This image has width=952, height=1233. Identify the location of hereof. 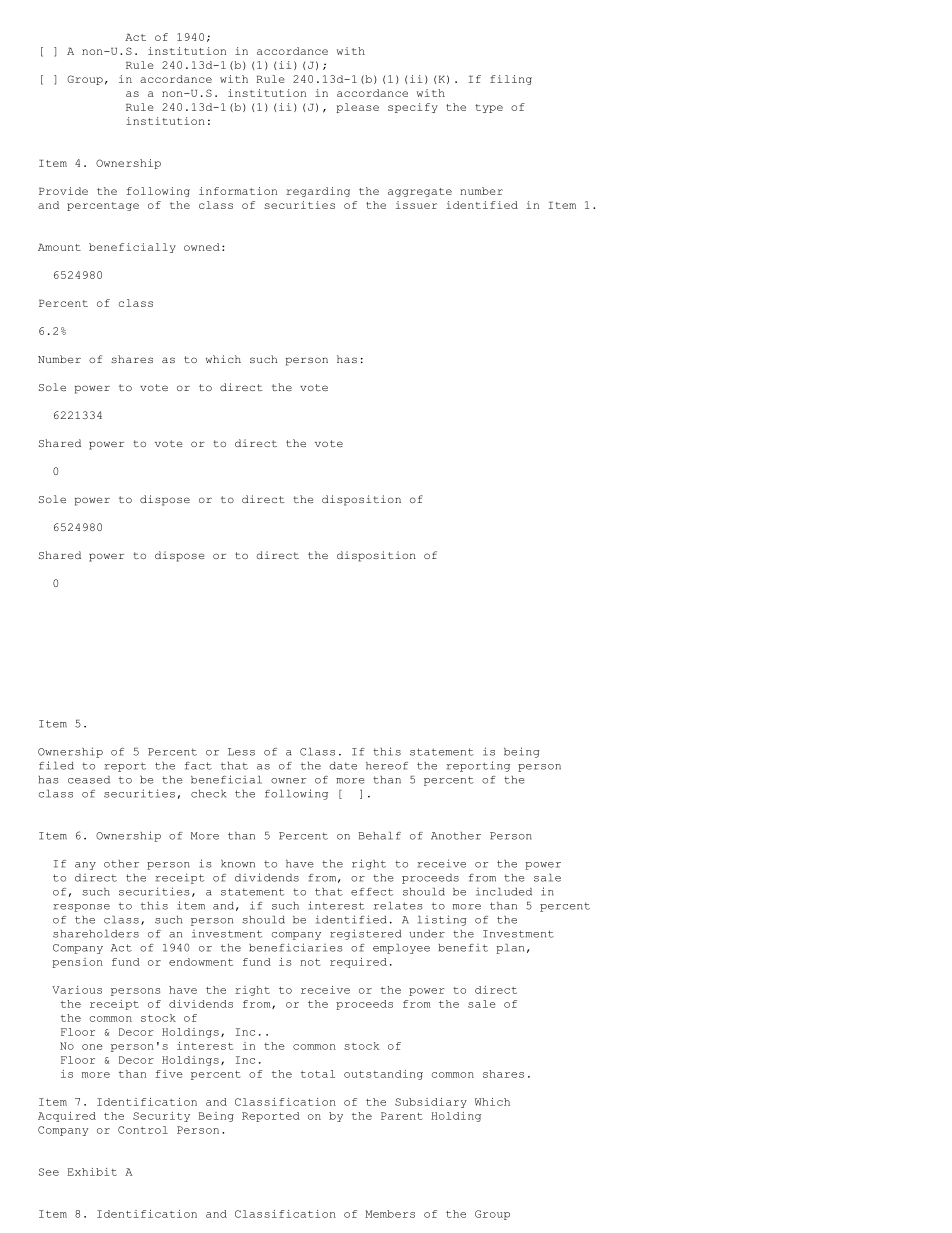
(387, 766).
